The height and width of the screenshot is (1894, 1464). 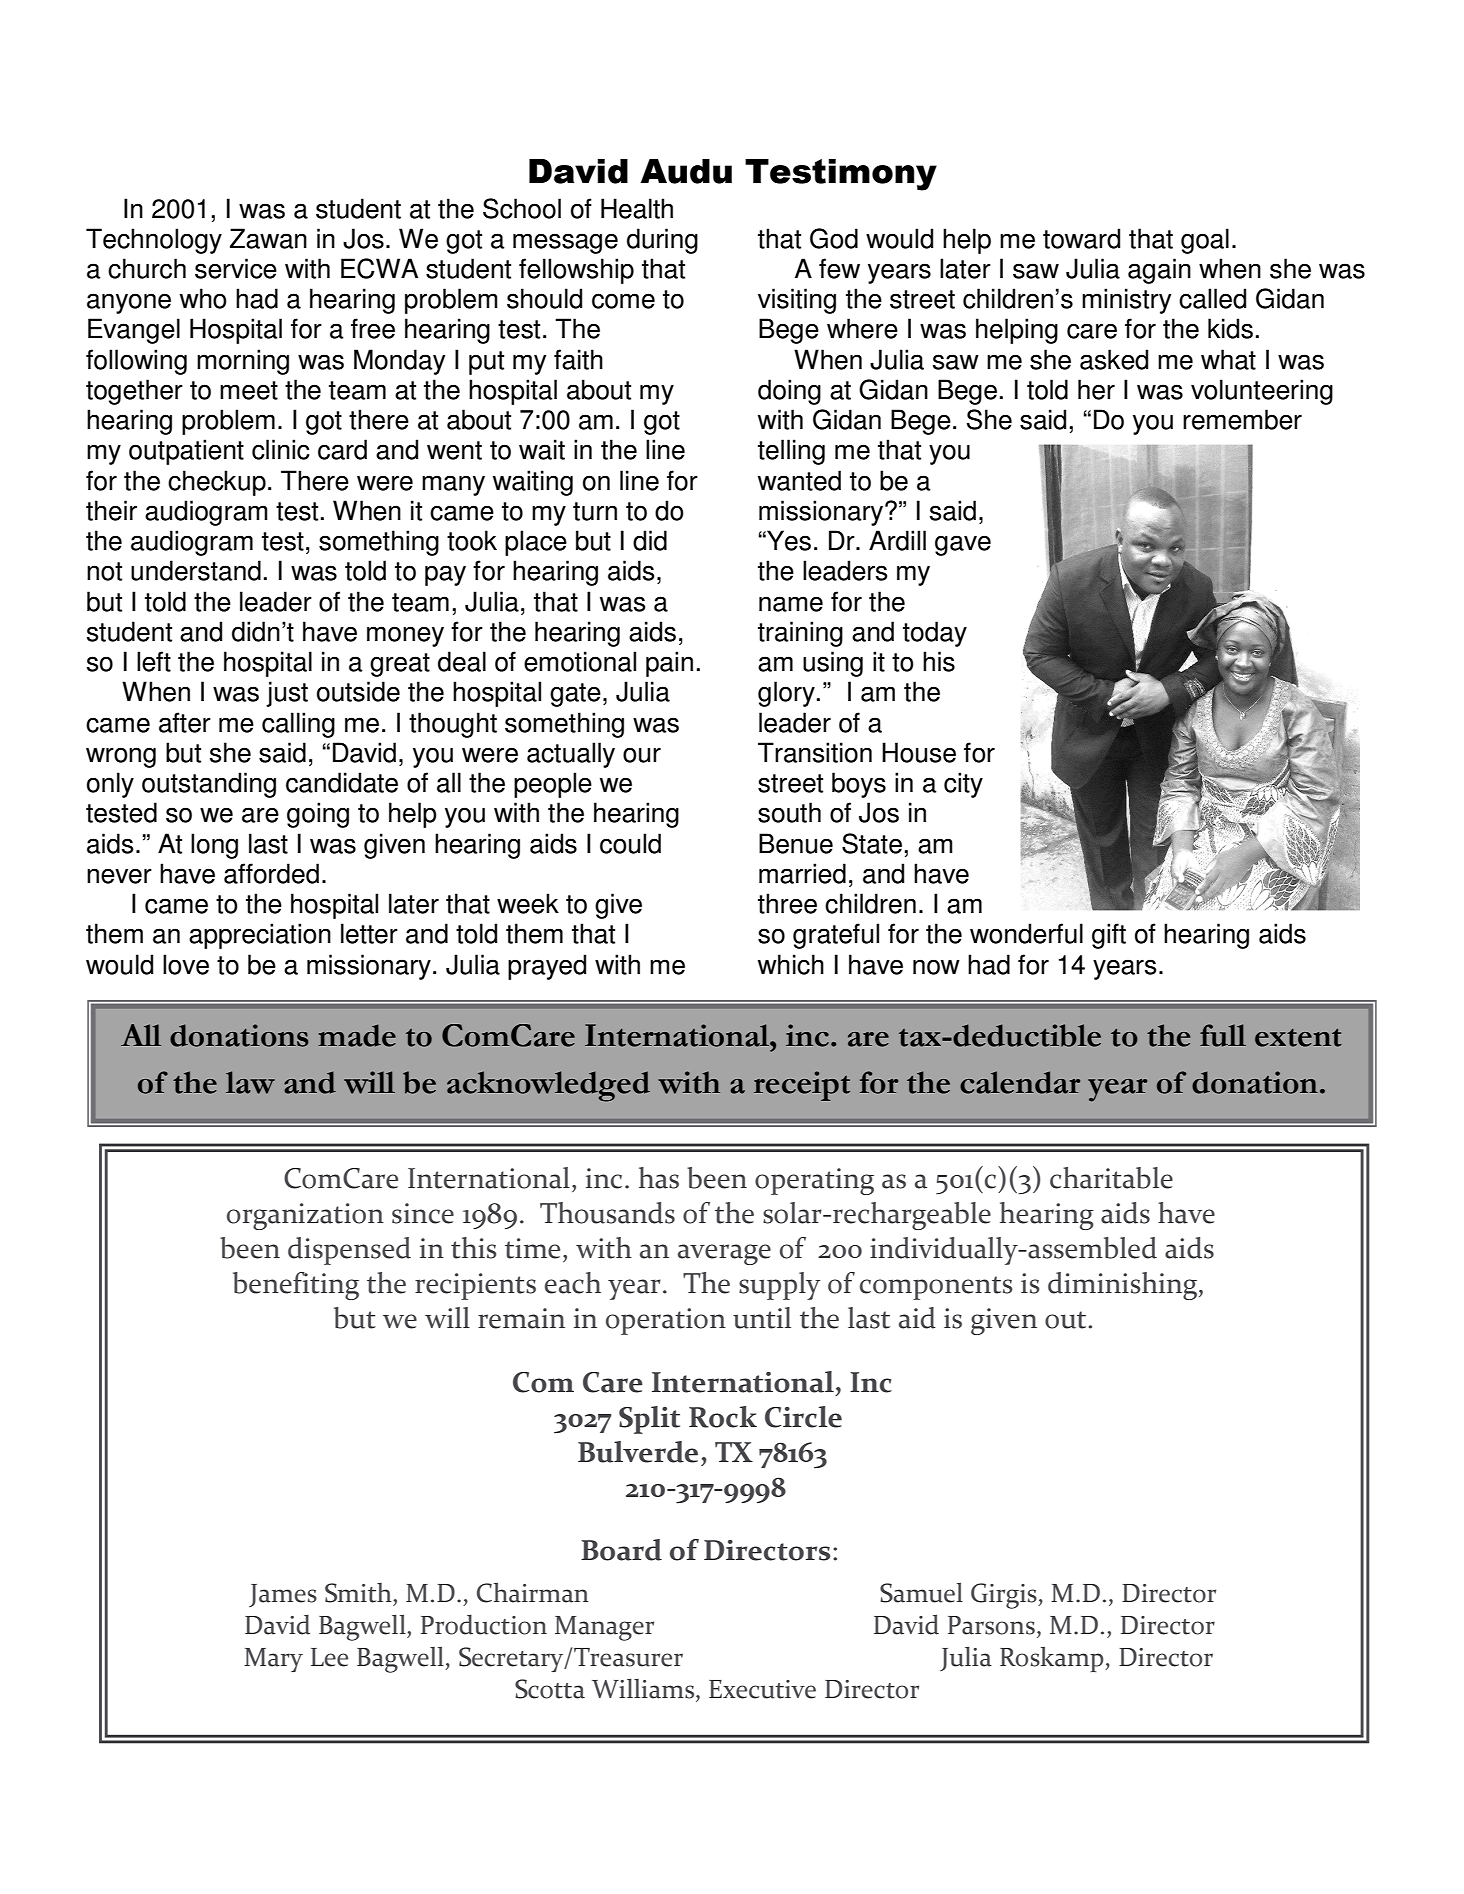 I want to click on name, so click(x=791, y=604).
